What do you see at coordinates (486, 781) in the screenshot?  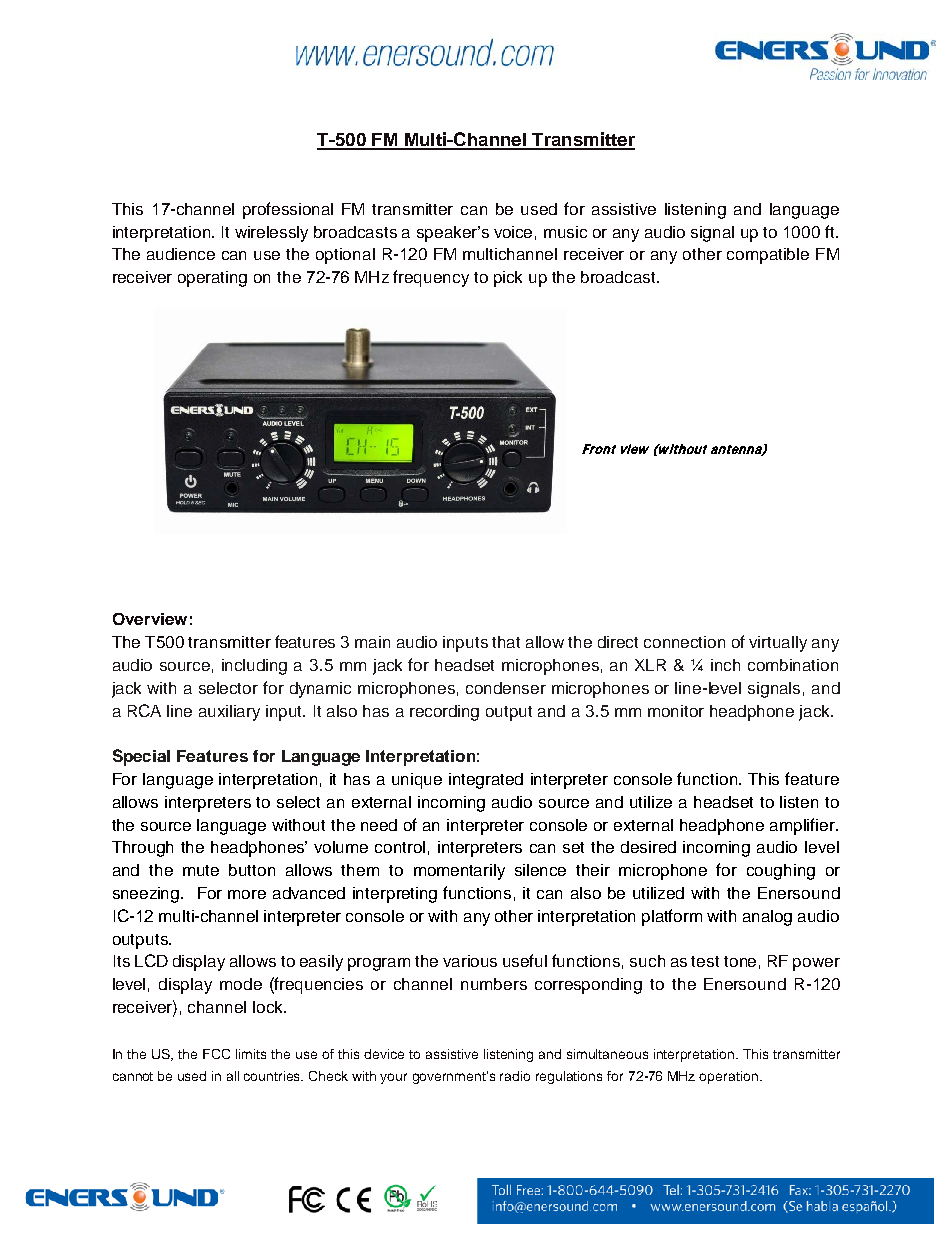 I see `integrated` at bounding box center [486, 781].
